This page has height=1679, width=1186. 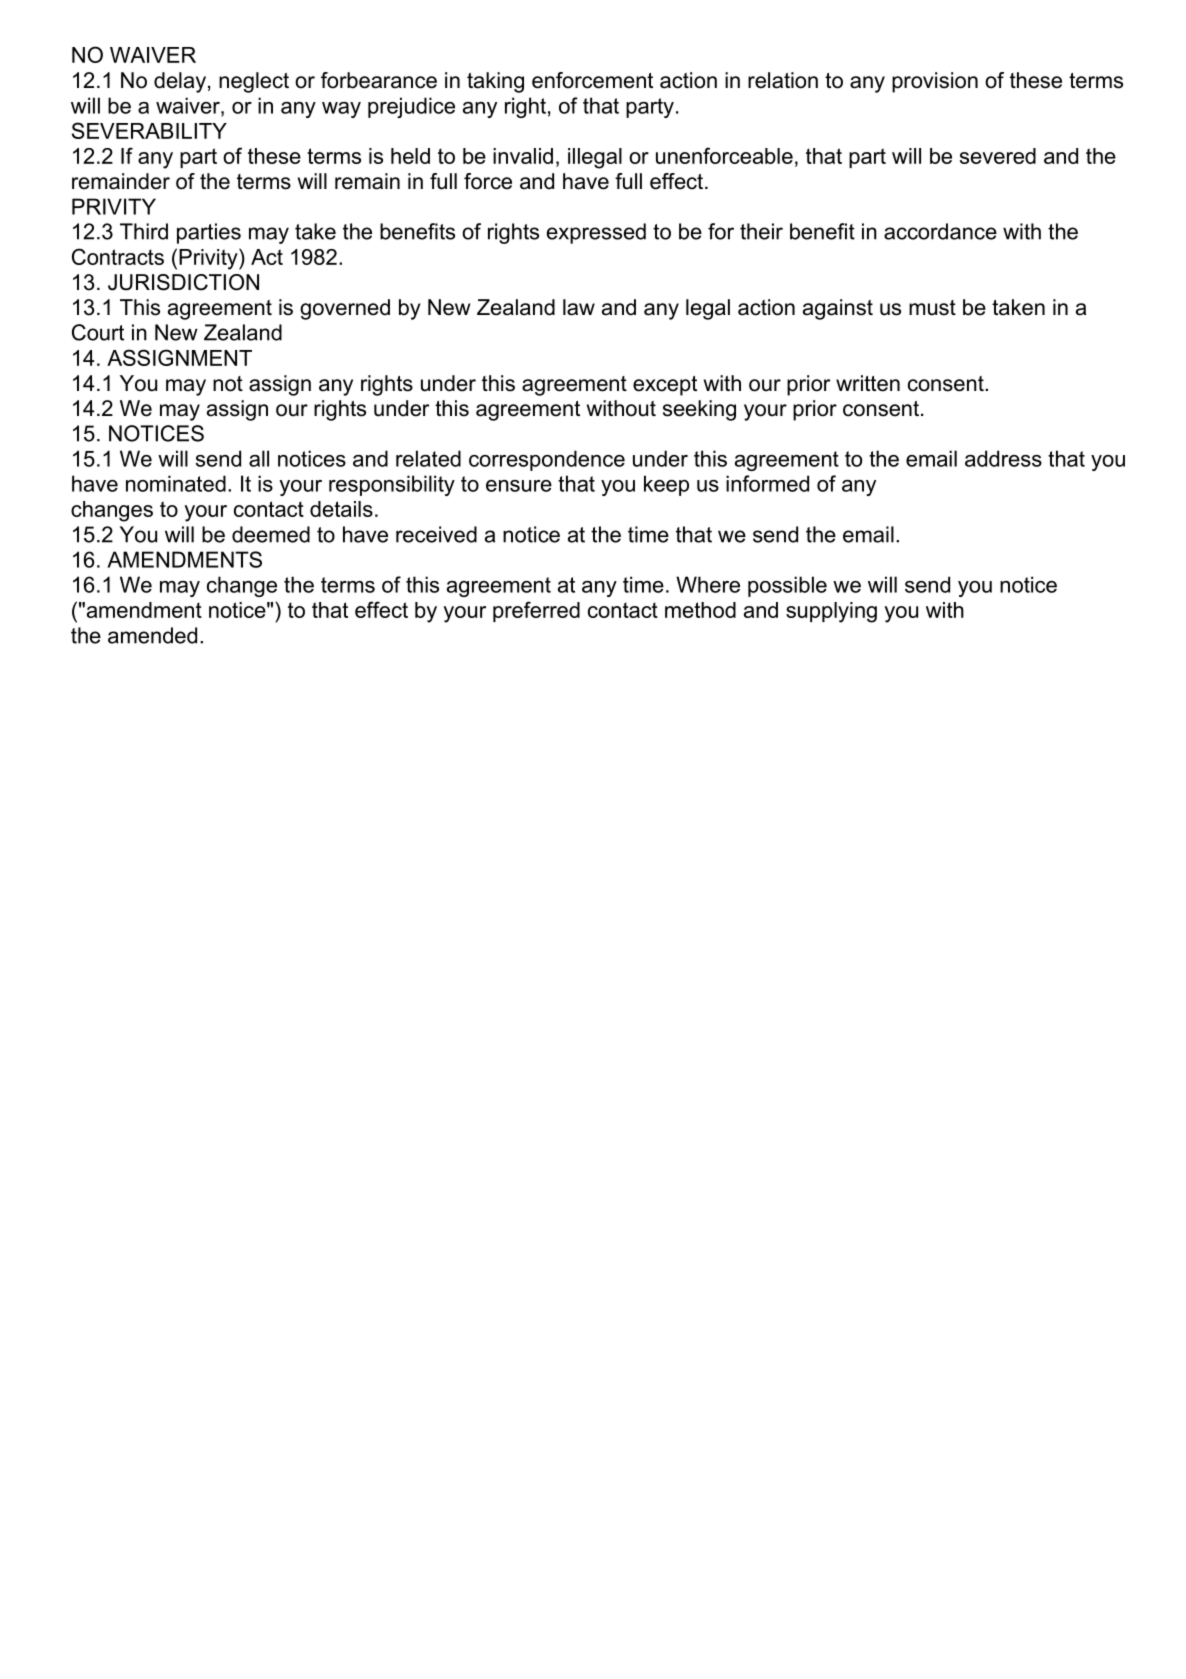 What do you see at coordinates (98, 332) in the page?
I see `Court` at bounding box center [98, 332].
